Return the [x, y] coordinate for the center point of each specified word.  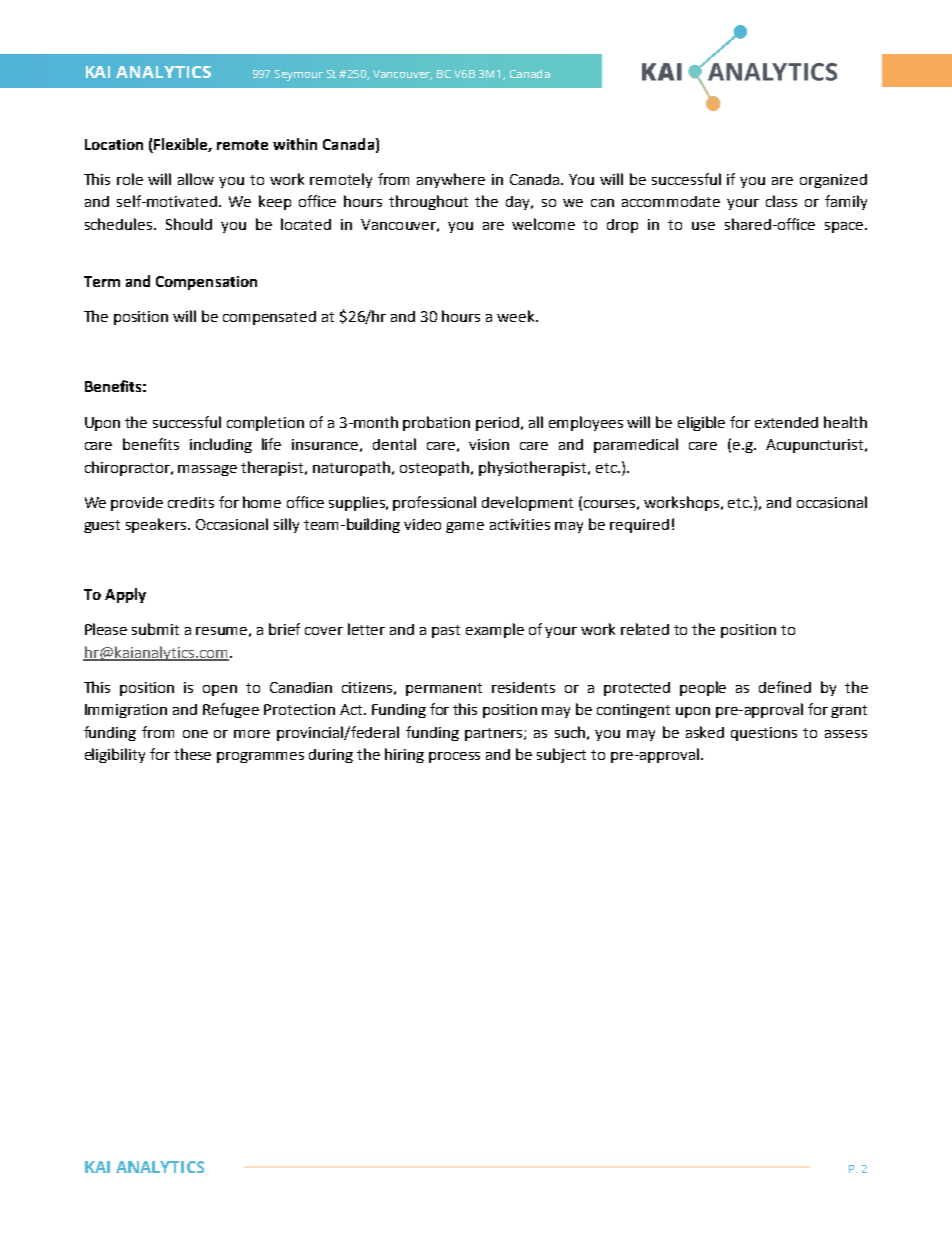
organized [833, 181]
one [195, 734]
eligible [701, 423]
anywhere [451, 180]
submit [155, 629]
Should [189, 224]
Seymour [299, 75]
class [781, 201]
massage [207, 470]
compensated [269, 318]
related [645, 629]
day [519, 203]
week [517, 316]
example [495, 630]
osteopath [436, 468]
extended [786, 422]
